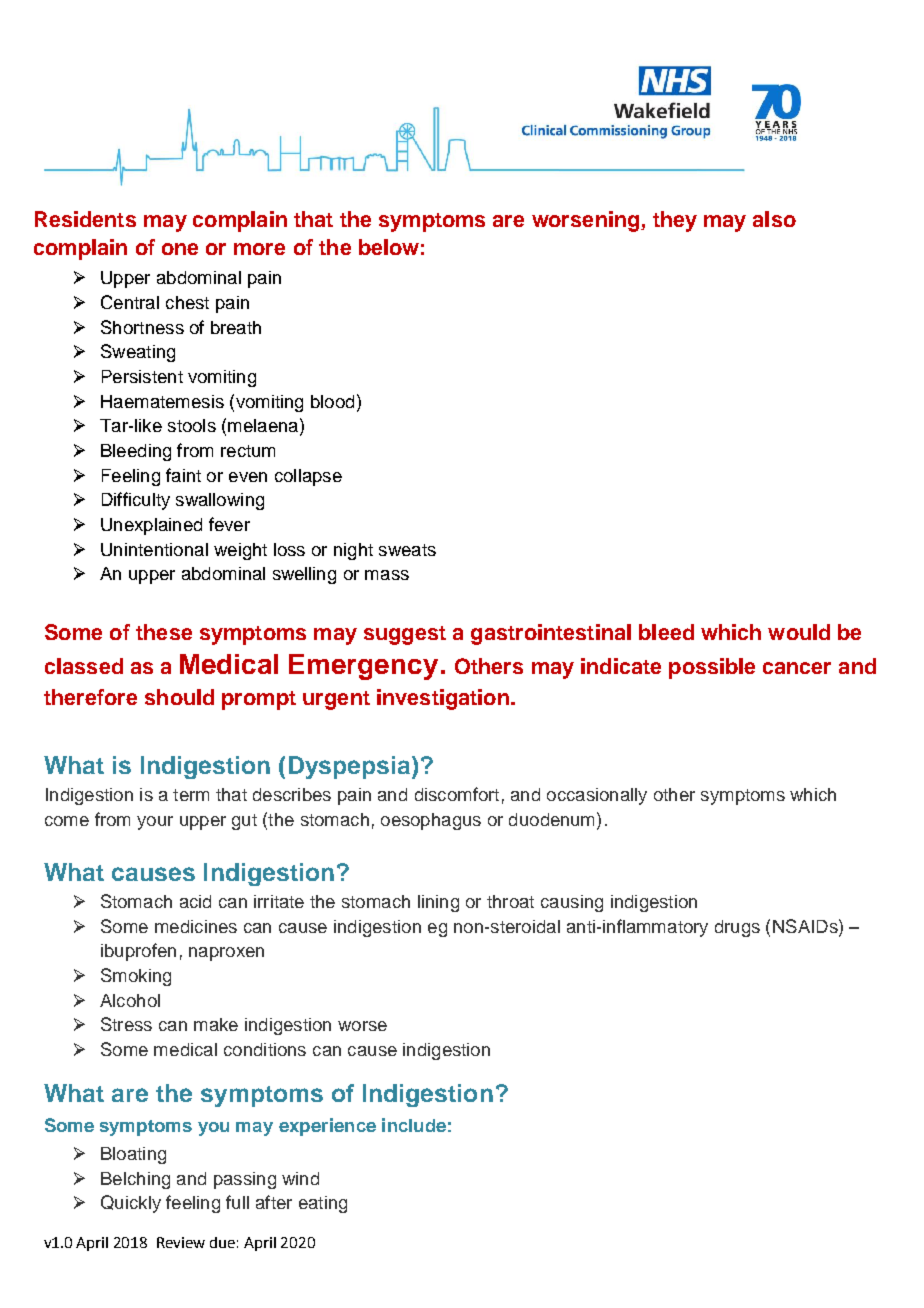  What do you see at coordinates (438, 903) in the page?
I see `lining` at bounding box center [438, 903].
